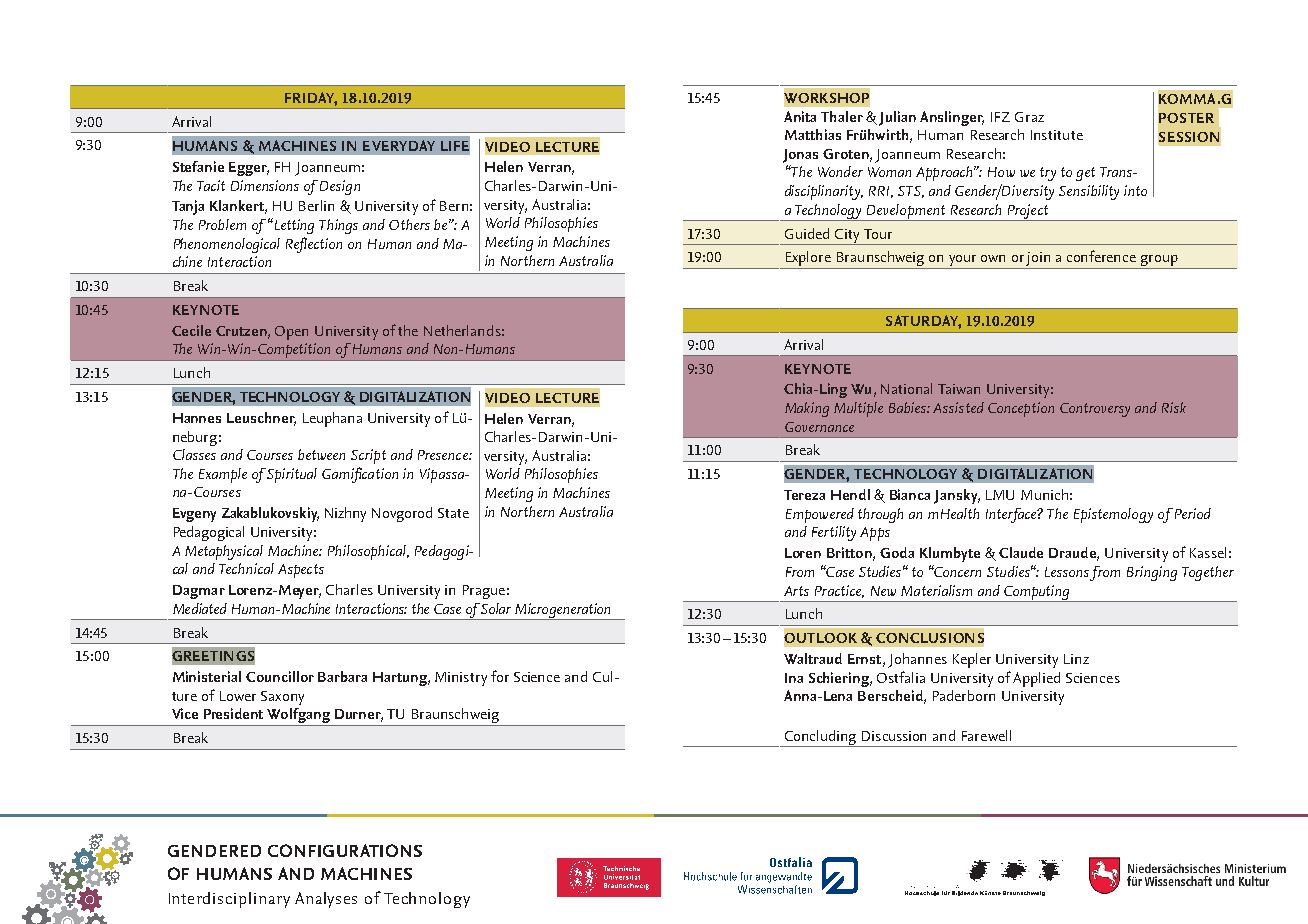 This screenshot has height=924, width=1308. I want to click on Epistemology, so click(1113, 515).
